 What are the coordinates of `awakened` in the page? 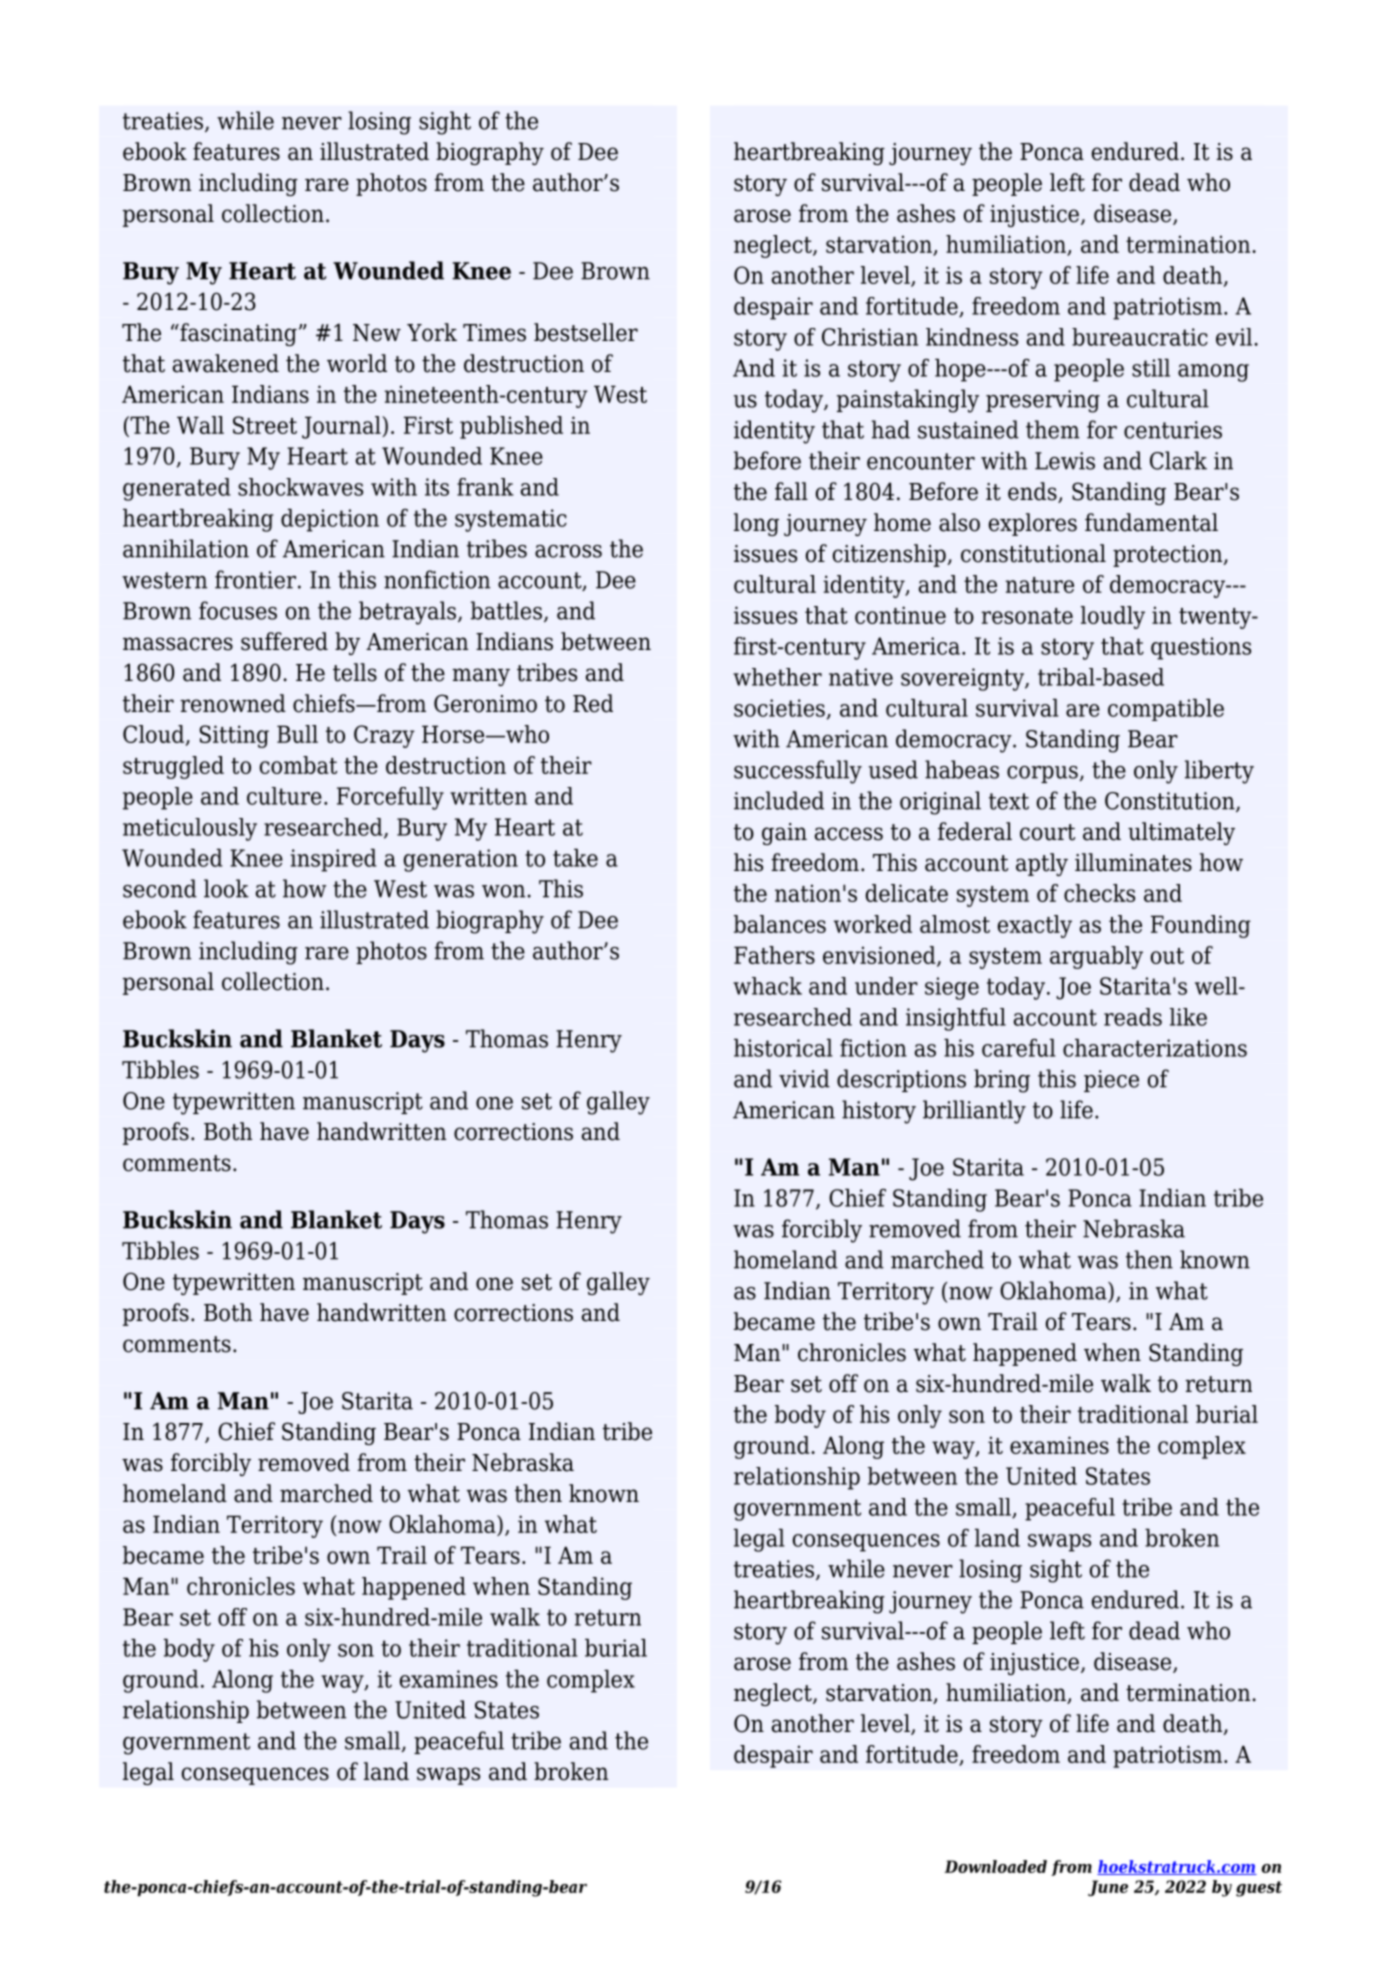 It's located at (226, 363).
